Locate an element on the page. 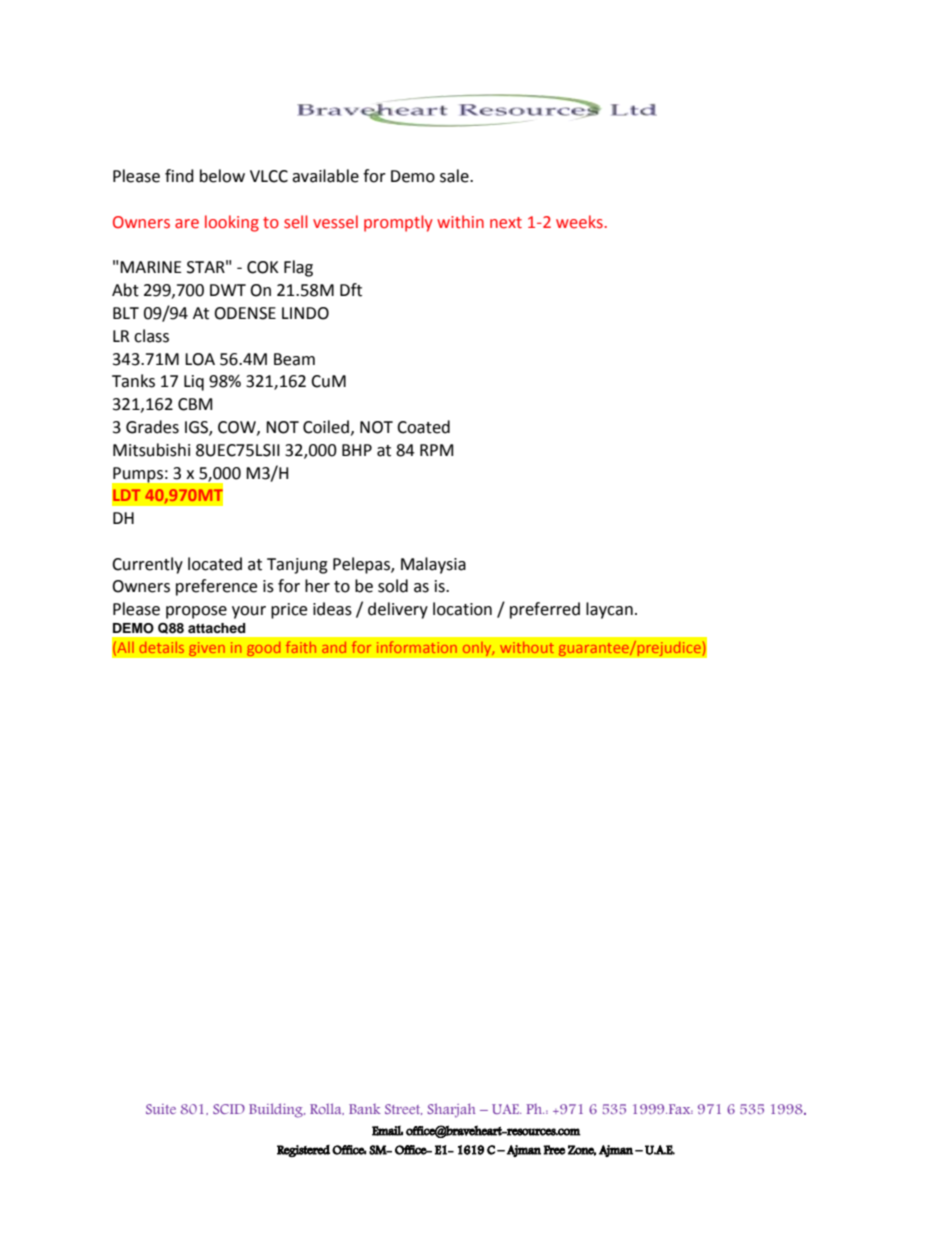 The height and width of the page is (1233, 952). without is located at coordinates (527, 647).
